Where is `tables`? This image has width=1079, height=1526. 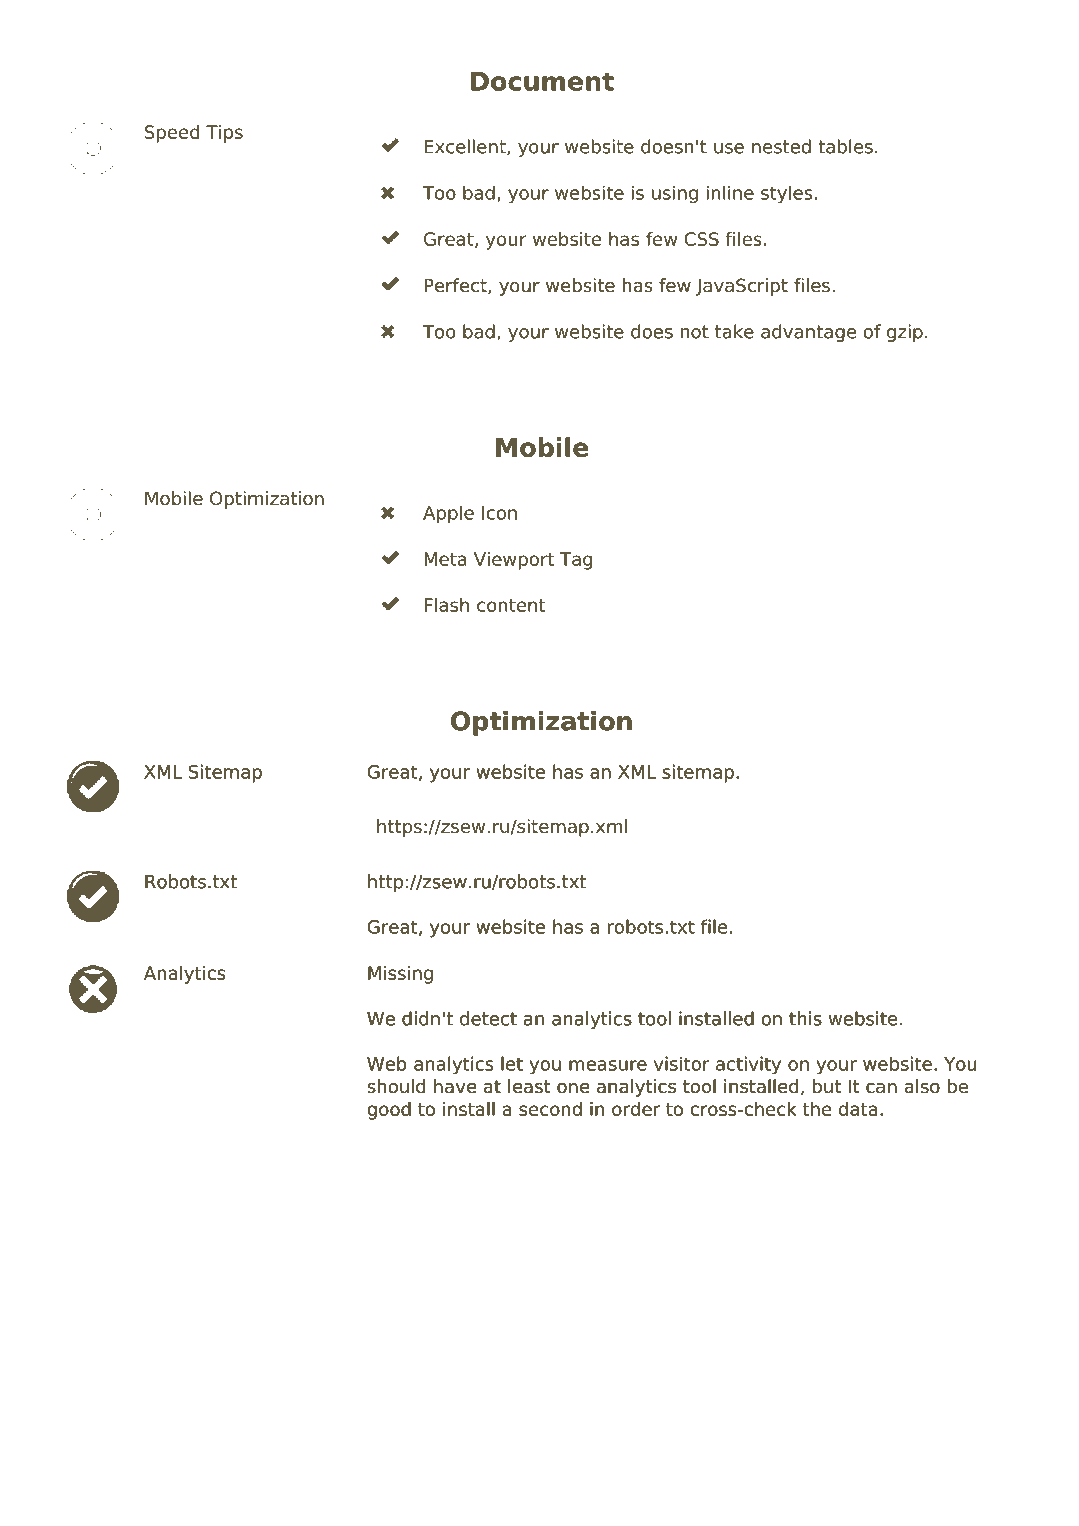
tables is located at coordinates (846, 146).
